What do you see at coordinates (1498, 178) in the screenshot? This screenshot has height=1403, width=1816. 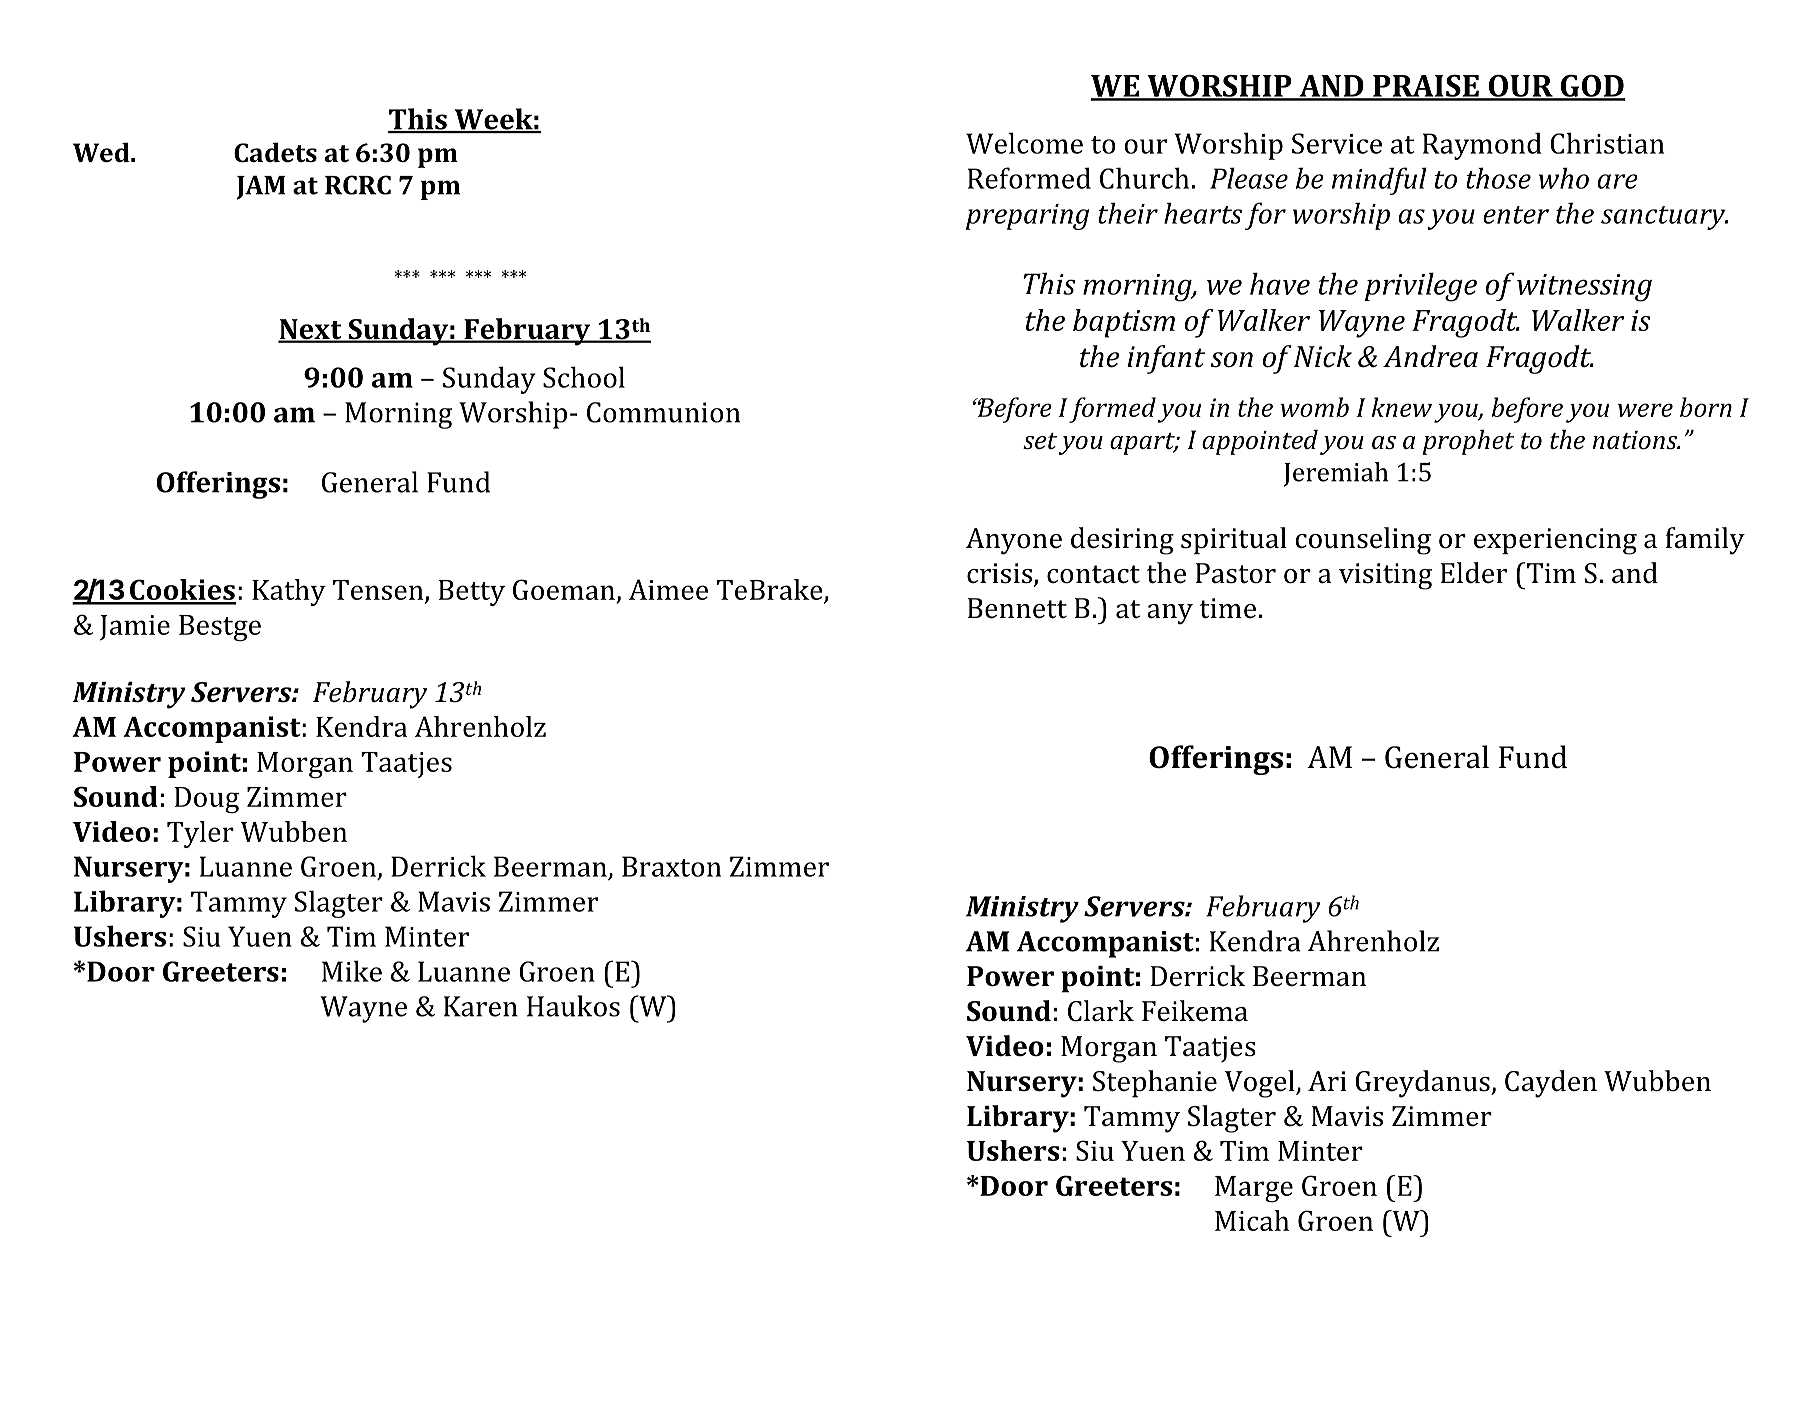 I see `those` at bounding box center [1498, 178].
